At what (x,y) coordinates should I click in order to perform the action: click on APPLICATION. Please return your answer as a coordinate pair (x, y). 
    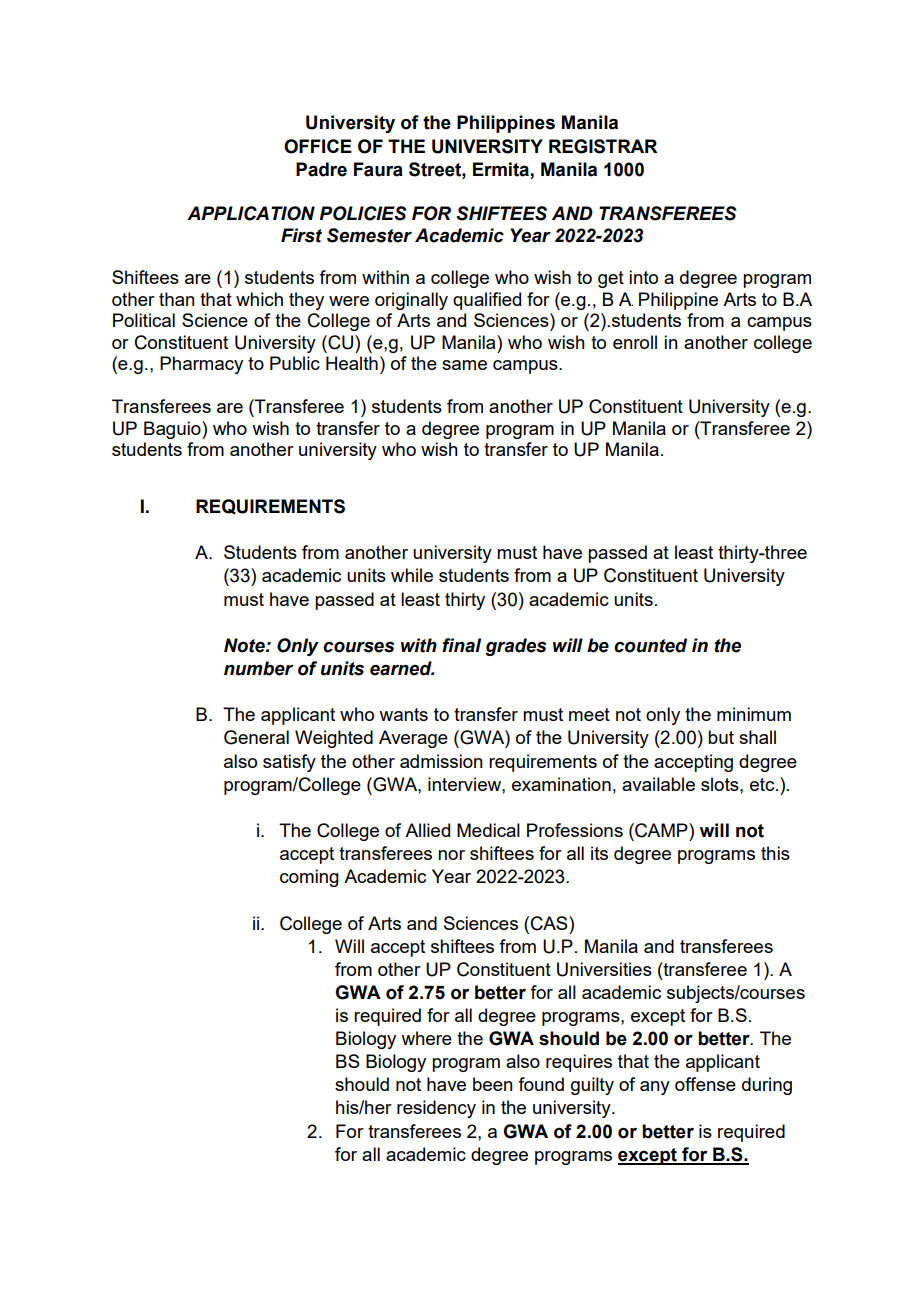
    Looking at the image, I should click on (251, 213).
